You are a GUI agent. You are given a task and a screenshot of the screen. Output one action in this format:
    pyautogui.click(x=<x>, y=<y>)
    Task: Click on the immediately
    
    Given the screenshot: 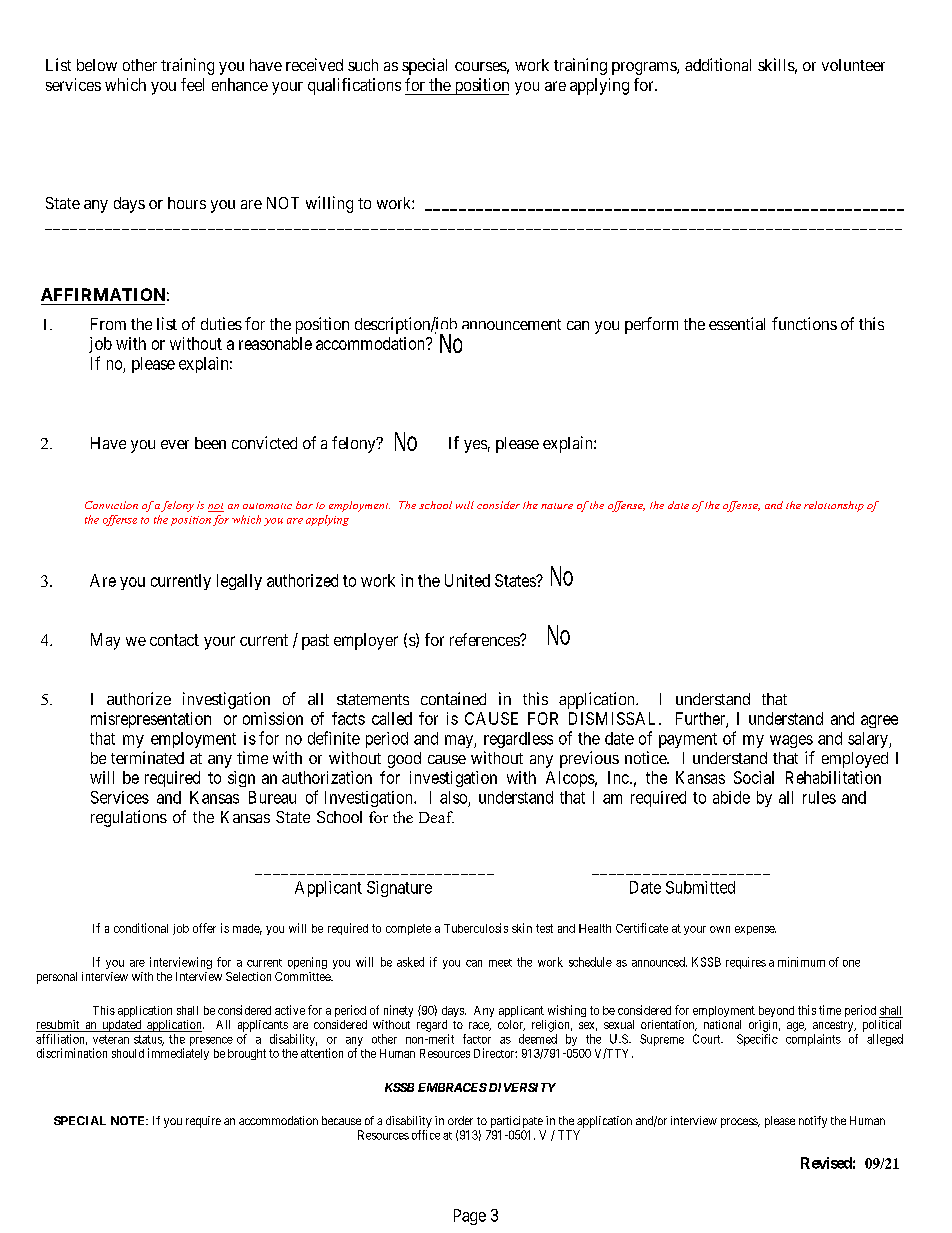 What is the action you would take?
    pyautogui.click(x=178, y=1054)
